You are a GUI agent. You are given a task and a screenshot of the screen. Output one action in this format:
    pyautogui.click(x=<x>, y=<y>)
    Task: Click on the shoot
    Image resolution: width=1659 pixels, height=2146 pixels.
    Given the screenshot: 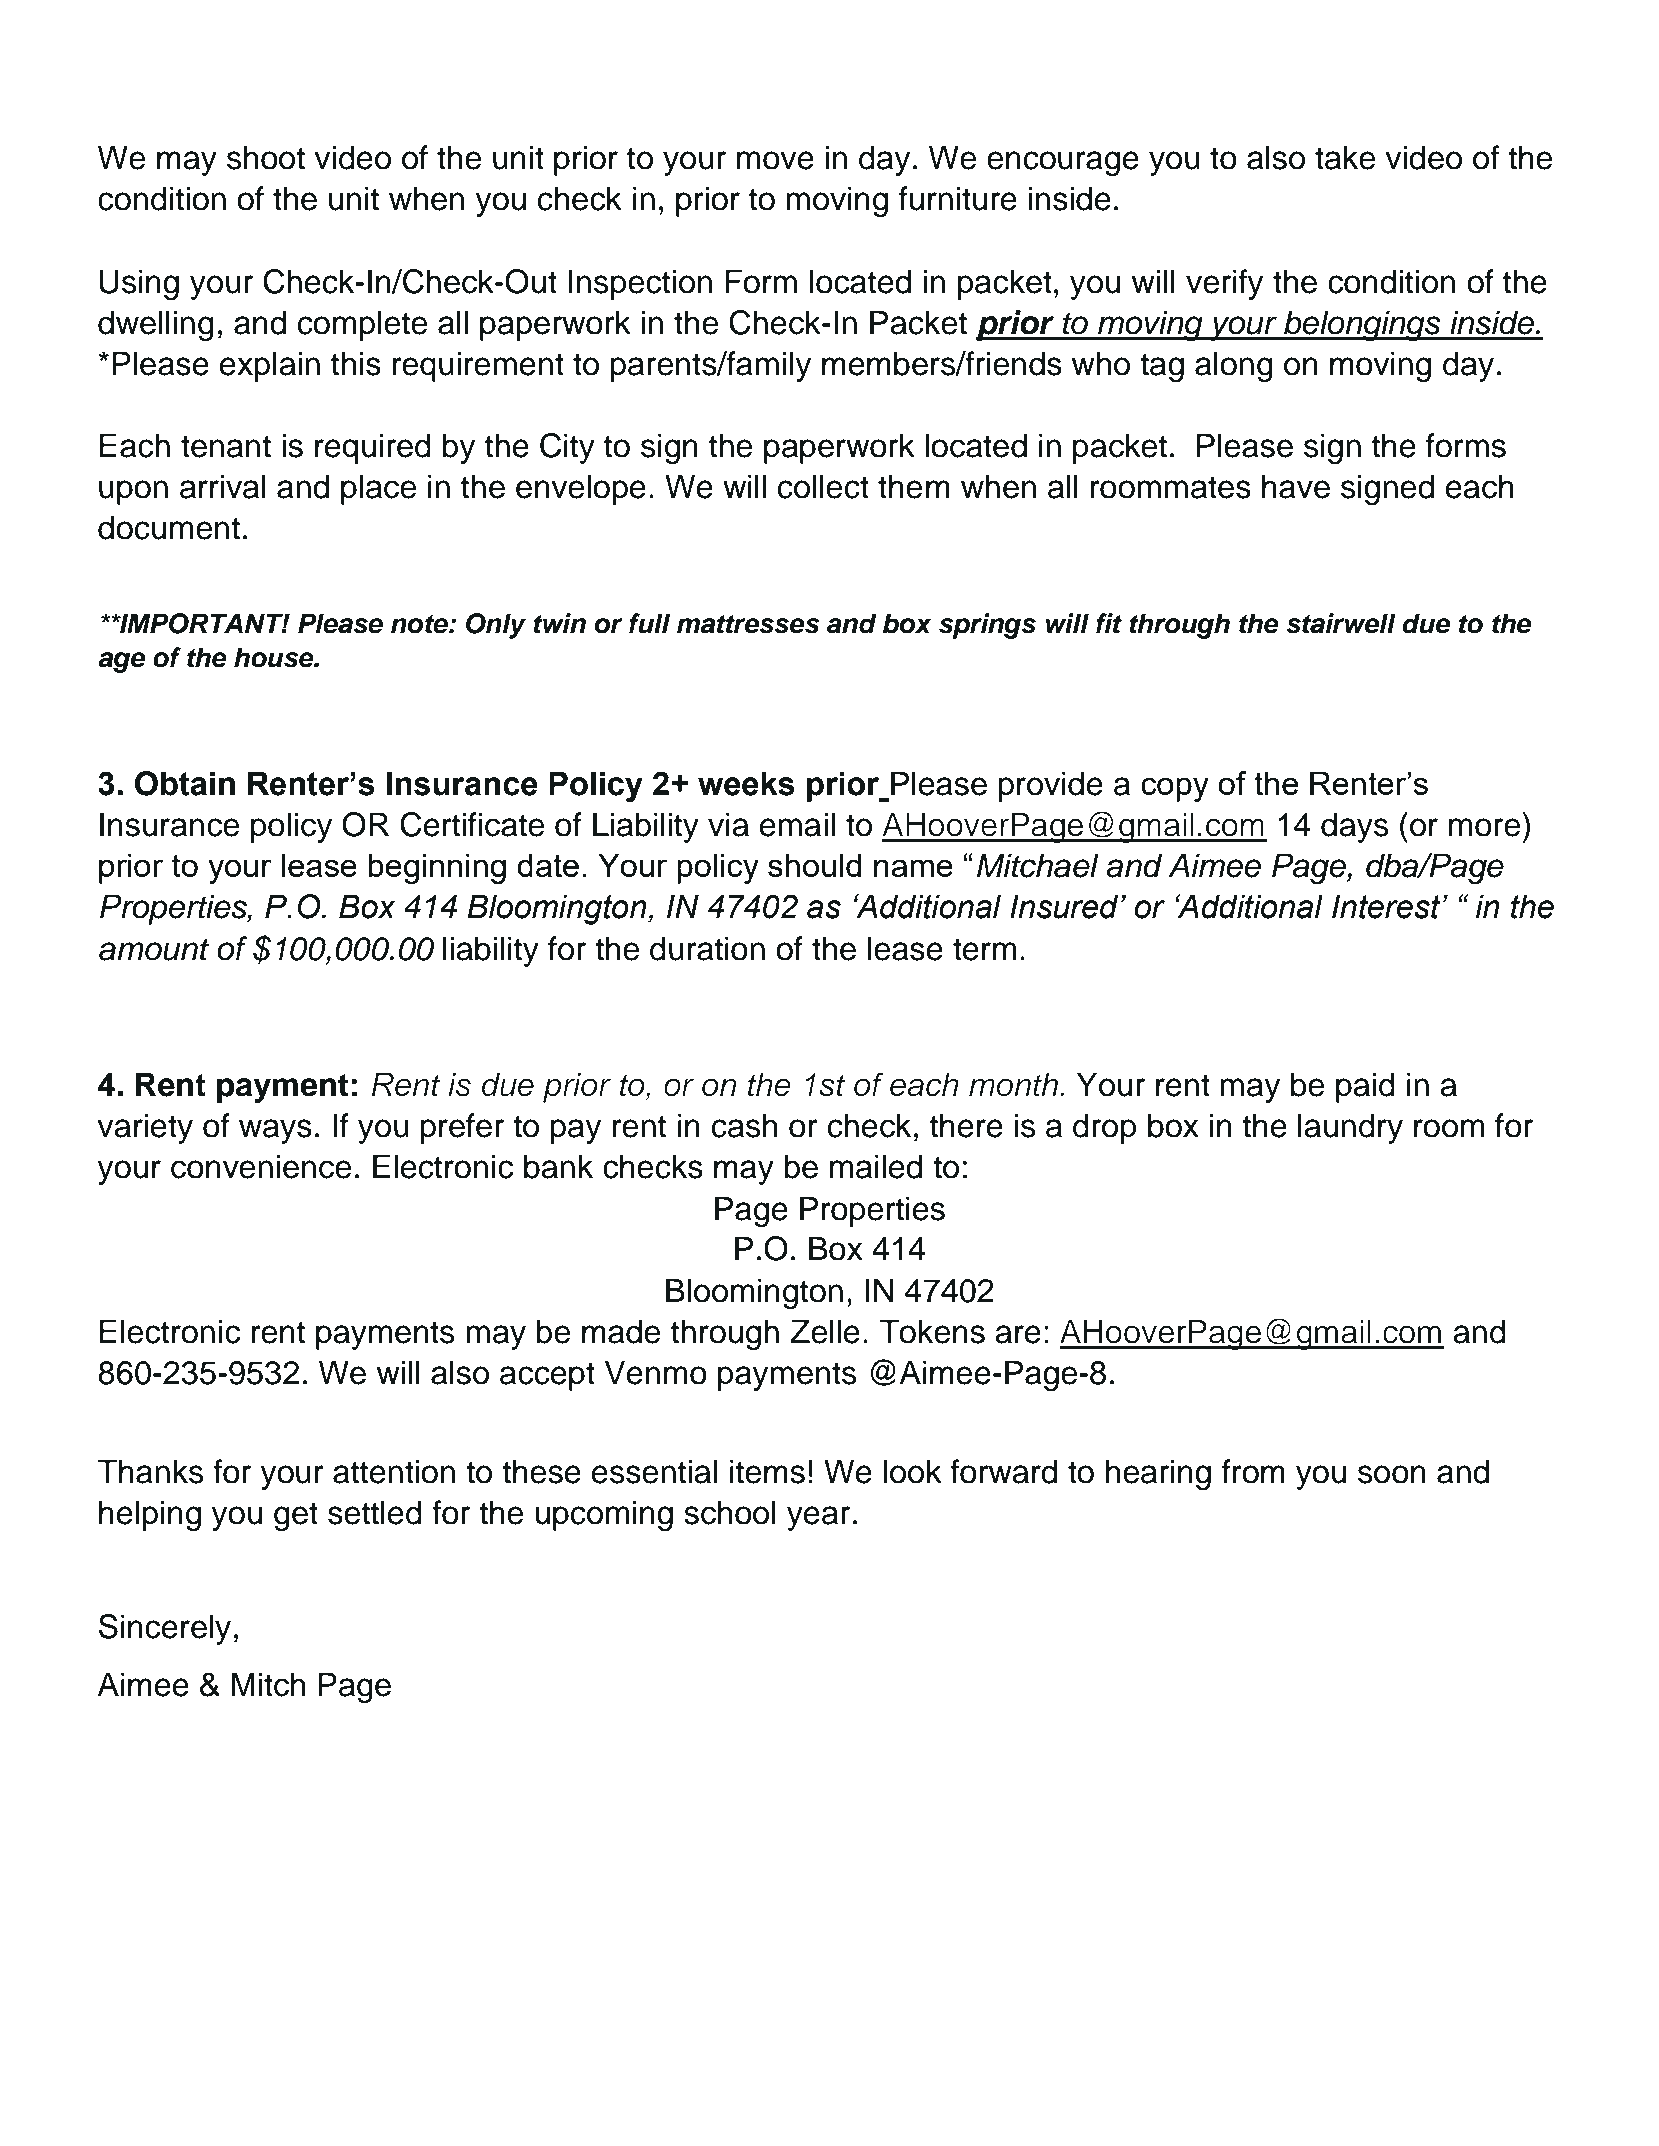 What is the action you would take?
    pyautogui.click(x=266, y=157)
